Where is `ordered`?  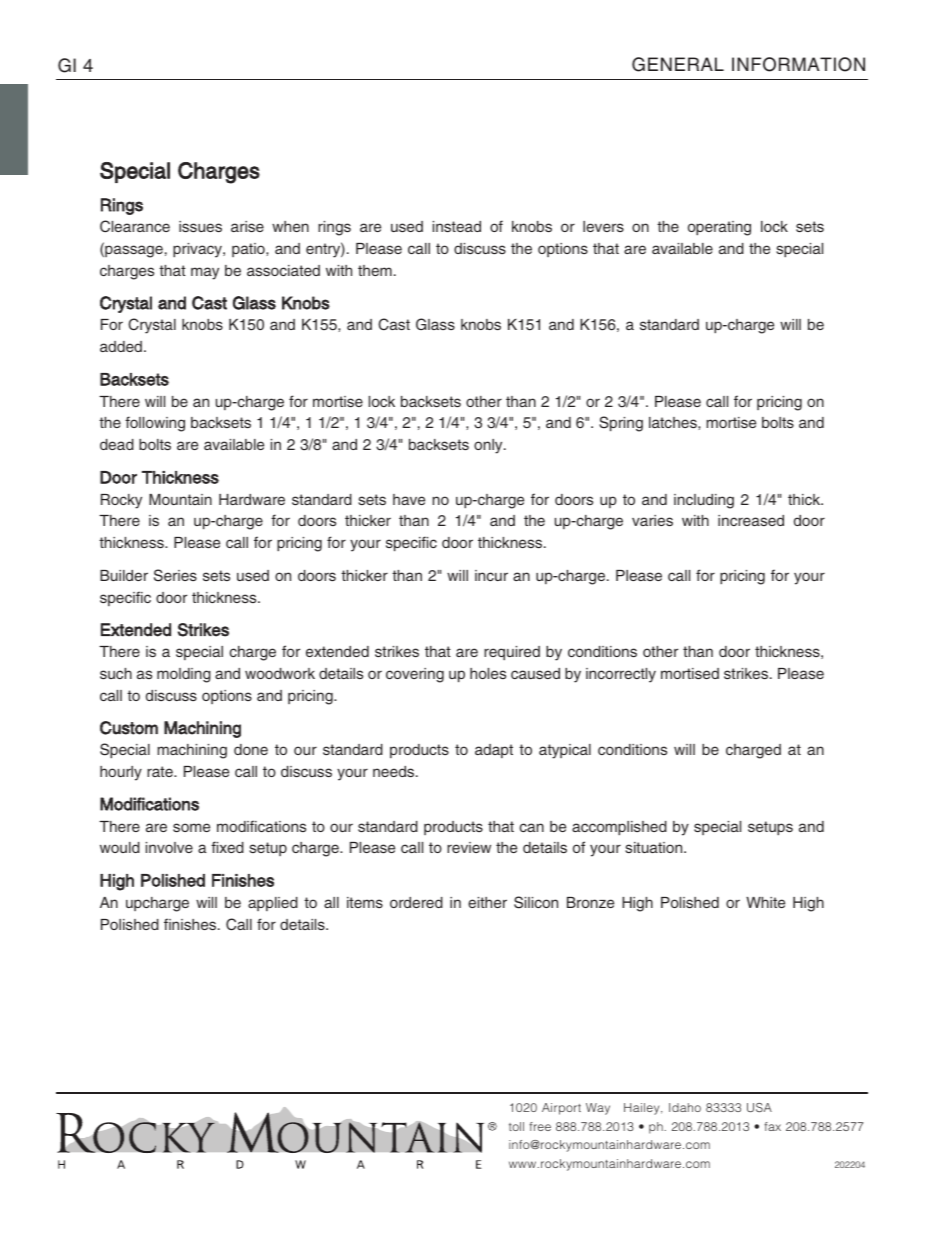 ordered is located at coordinates (416, 902).
